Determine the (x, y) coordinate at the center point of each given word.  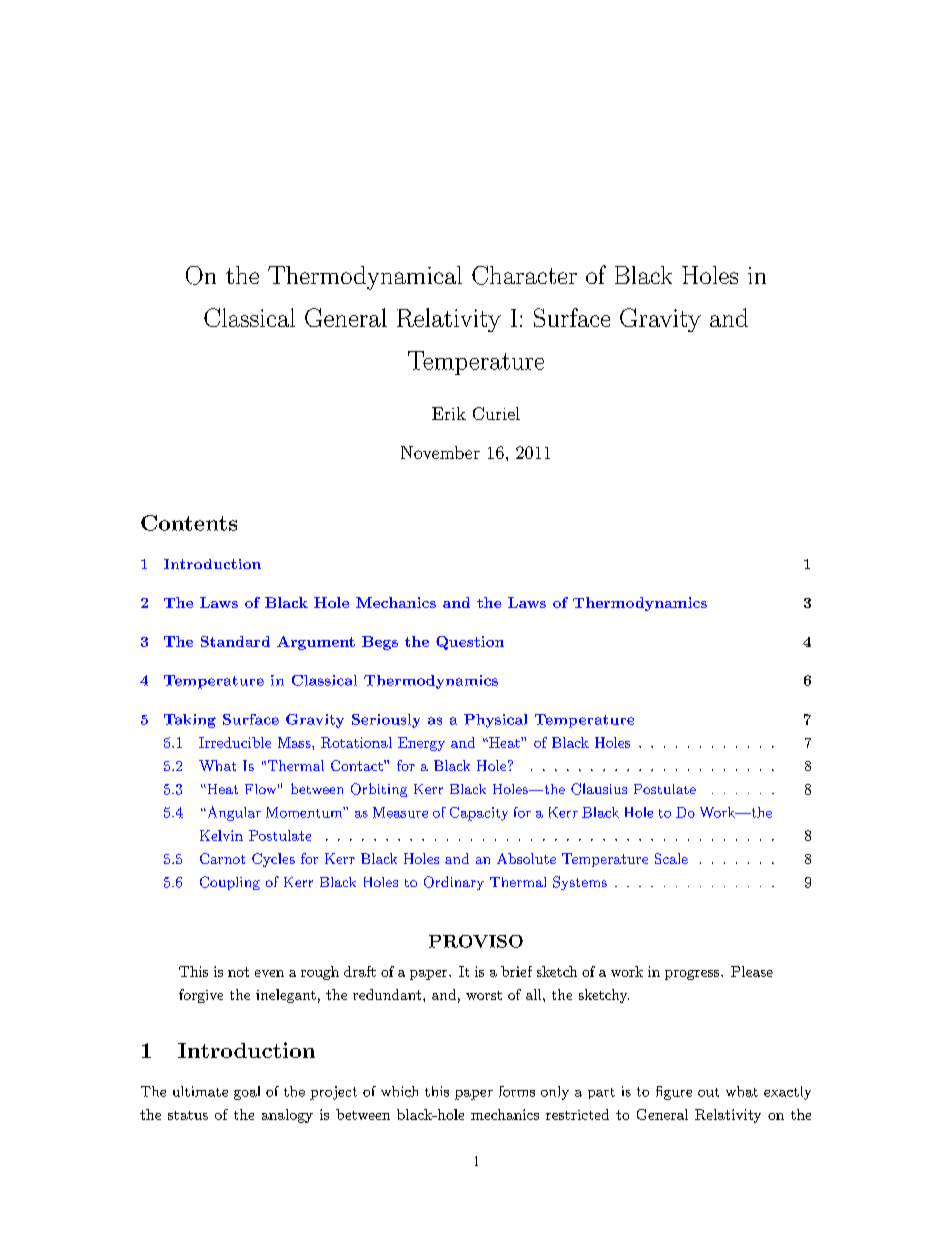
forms (517, 1091)
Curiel (496, 413)
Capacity (479, 814)
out (708, 1092)
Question (470, 643)
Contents (189, 523)
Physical (495, 721)
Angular (233, 813)
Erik (449, 413)
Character (524, 275)
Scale (671, 858)
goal (247, 1093)
